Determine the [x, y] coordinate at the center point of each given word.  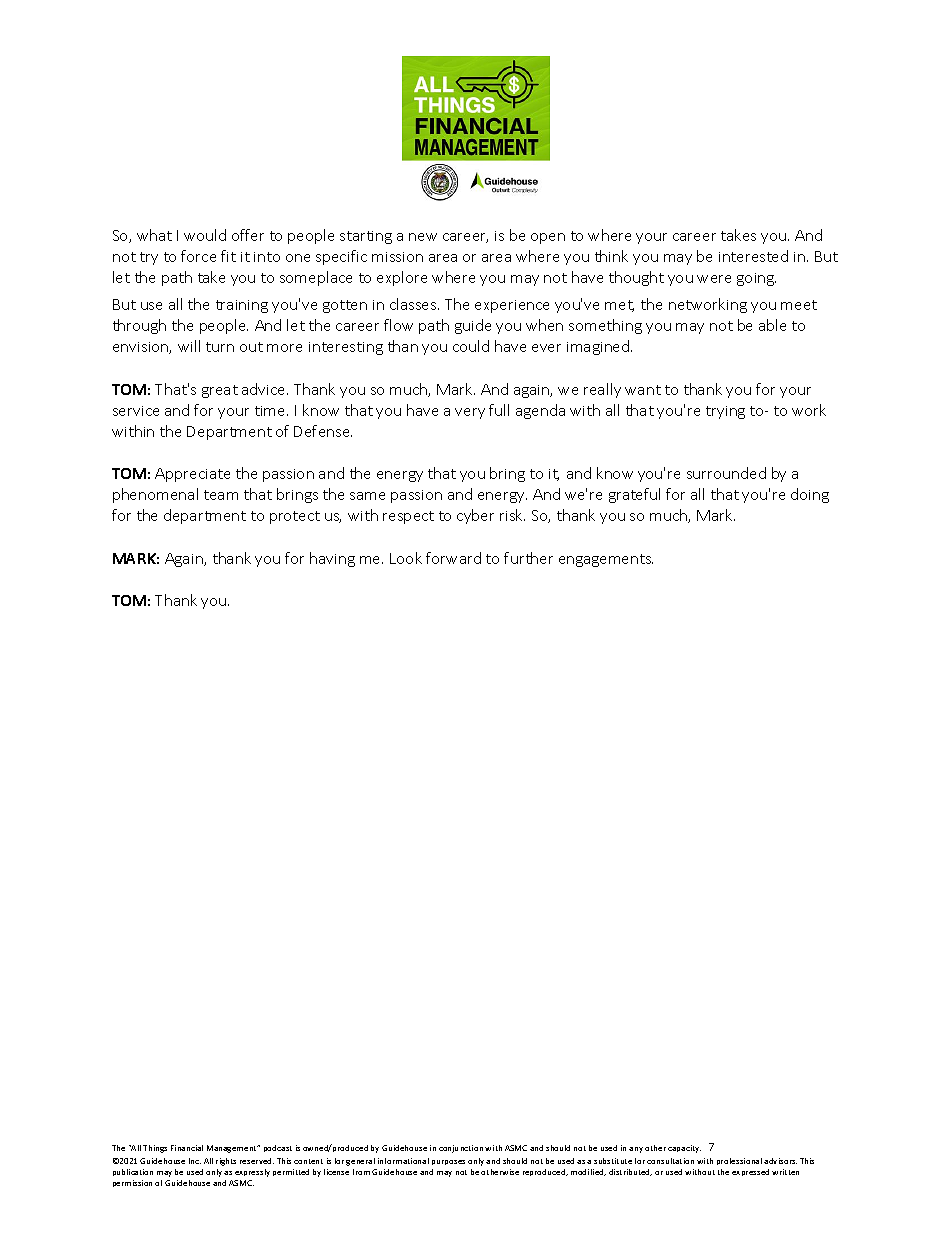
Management [233, 1149]
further [528, 558]
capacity [684, 1149]
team [221, 495]
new [423, 237]
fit [228, 256]
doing [810, 495]
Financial [187, 1148]
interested [753, 256]
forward [453, 558]
